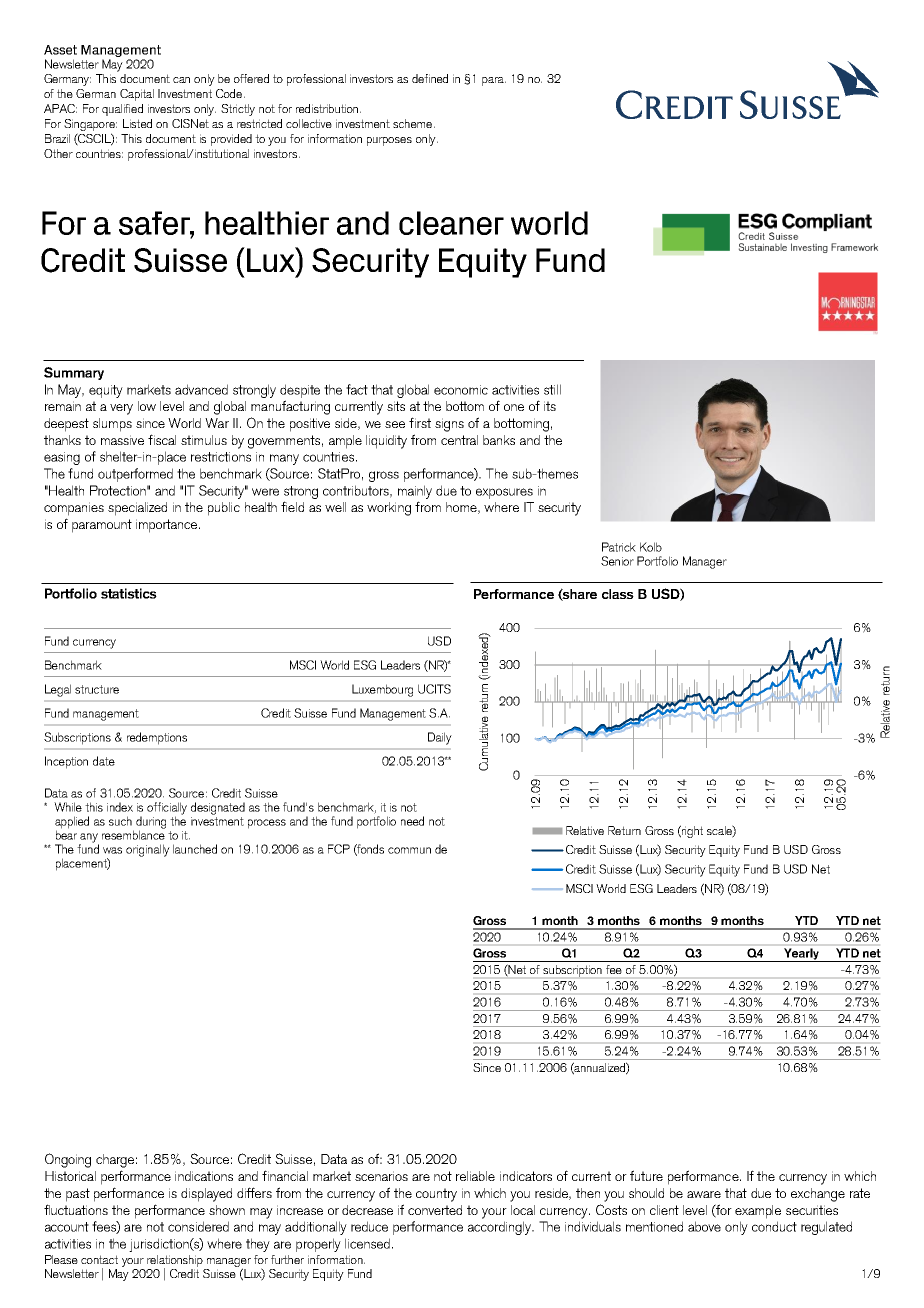  Describe the element at coordinates (412, 123) in the screenshot. I see `scheme` at that location.
